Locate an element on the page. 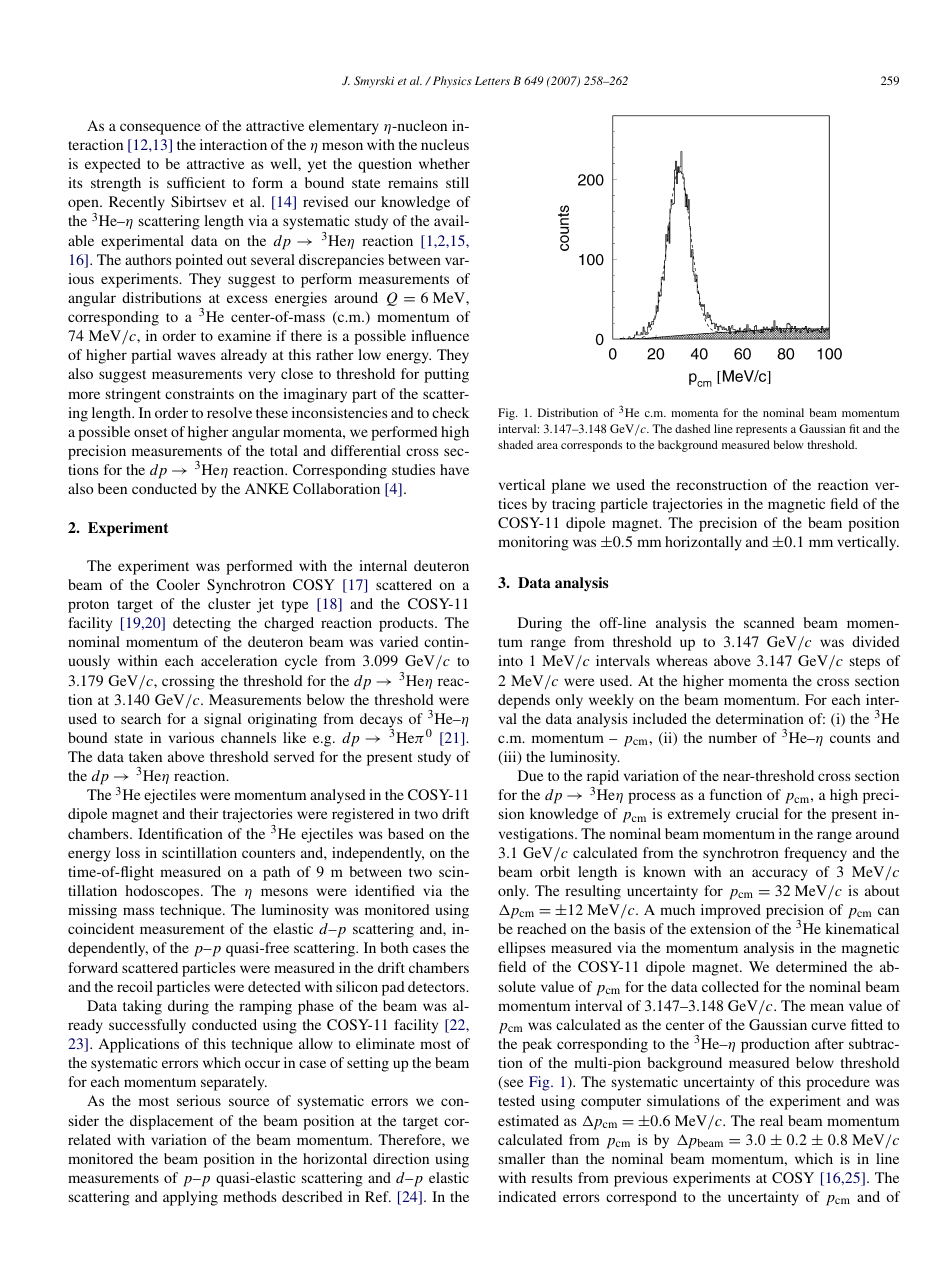  Due is located at coordinates (531, 775).
